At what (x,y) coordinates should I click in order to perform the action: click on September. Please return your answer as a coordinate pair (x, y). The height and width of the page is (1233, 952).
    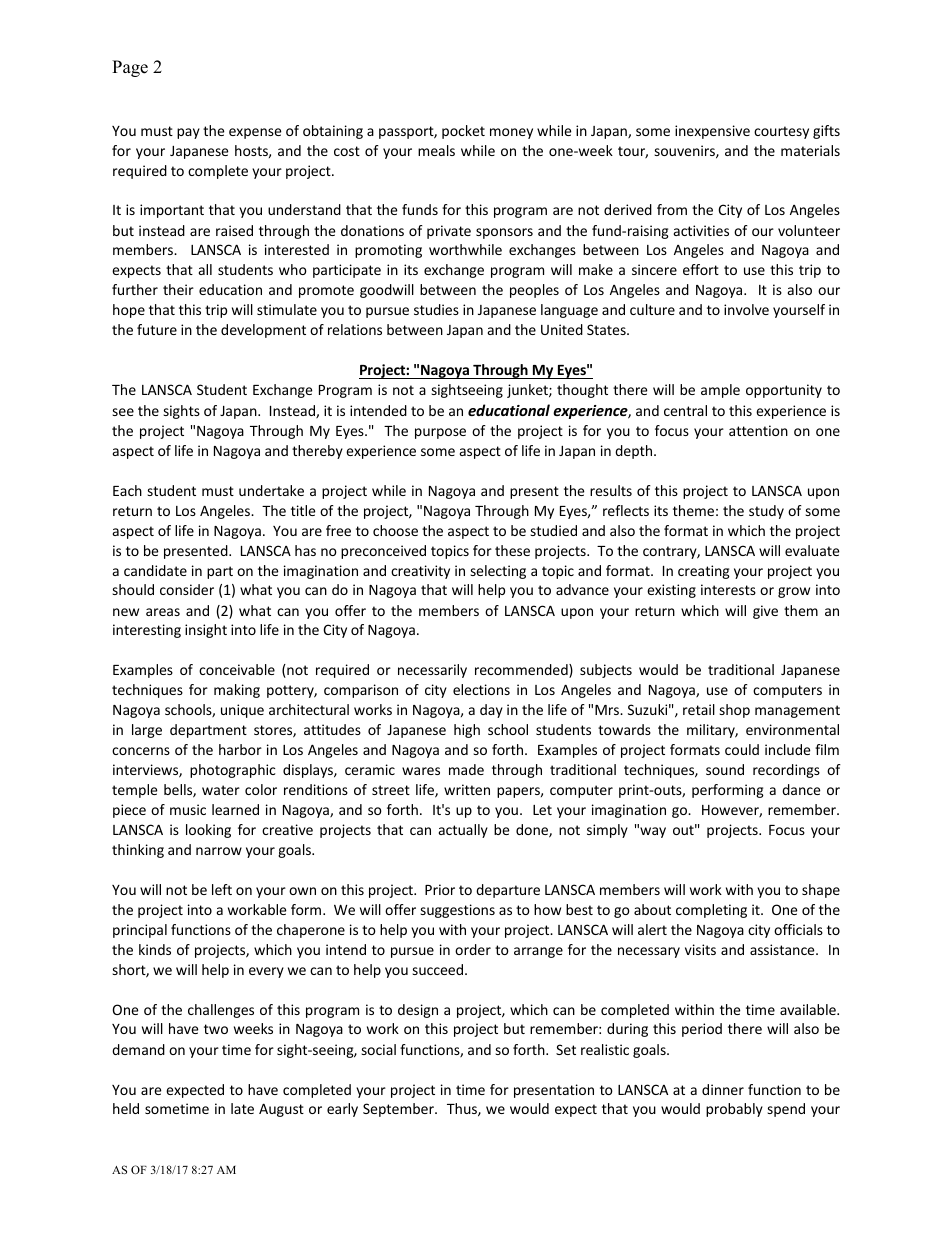
    Looking at the image, I should click on (399, 1110).
